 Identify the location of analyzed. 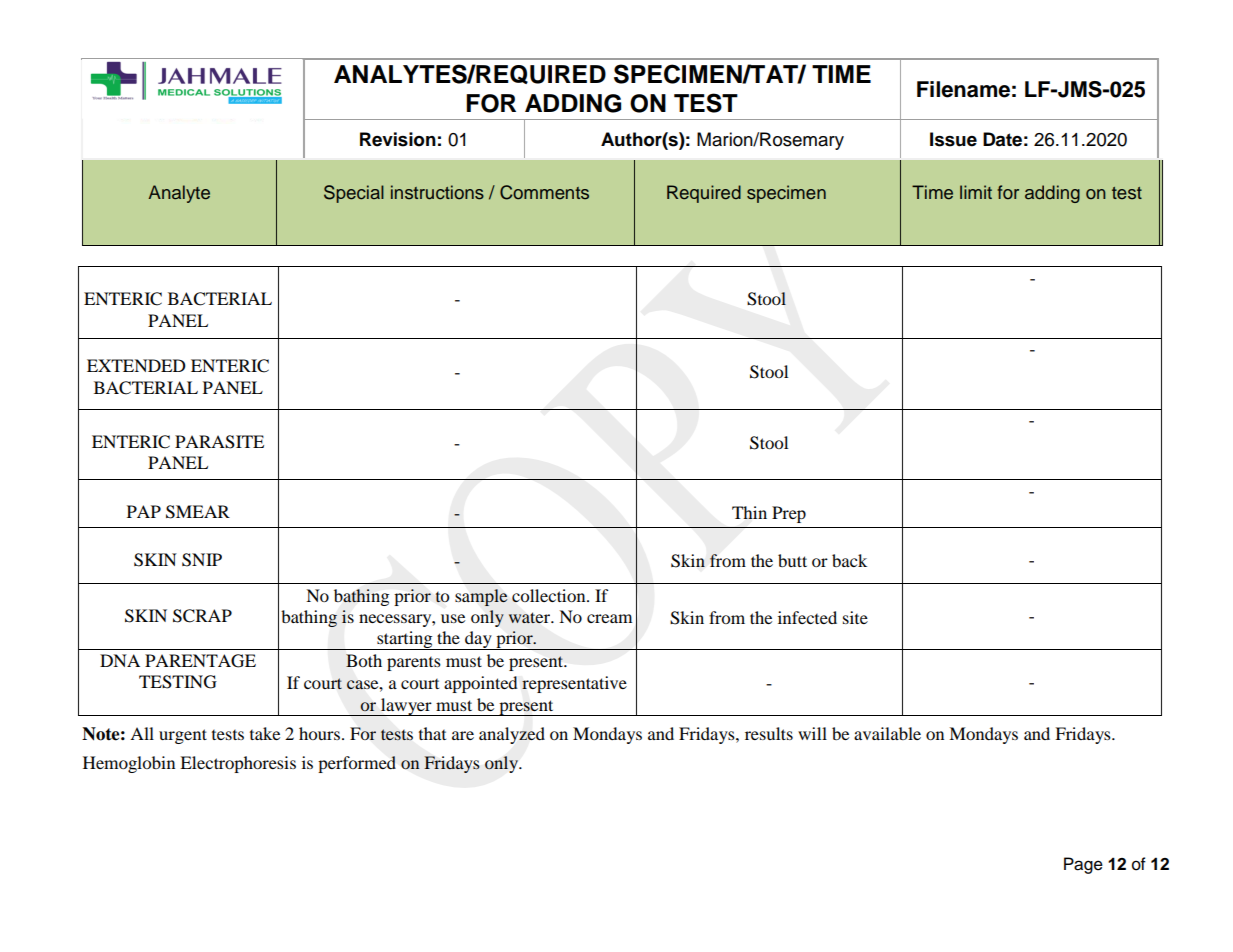
(512, 735).
